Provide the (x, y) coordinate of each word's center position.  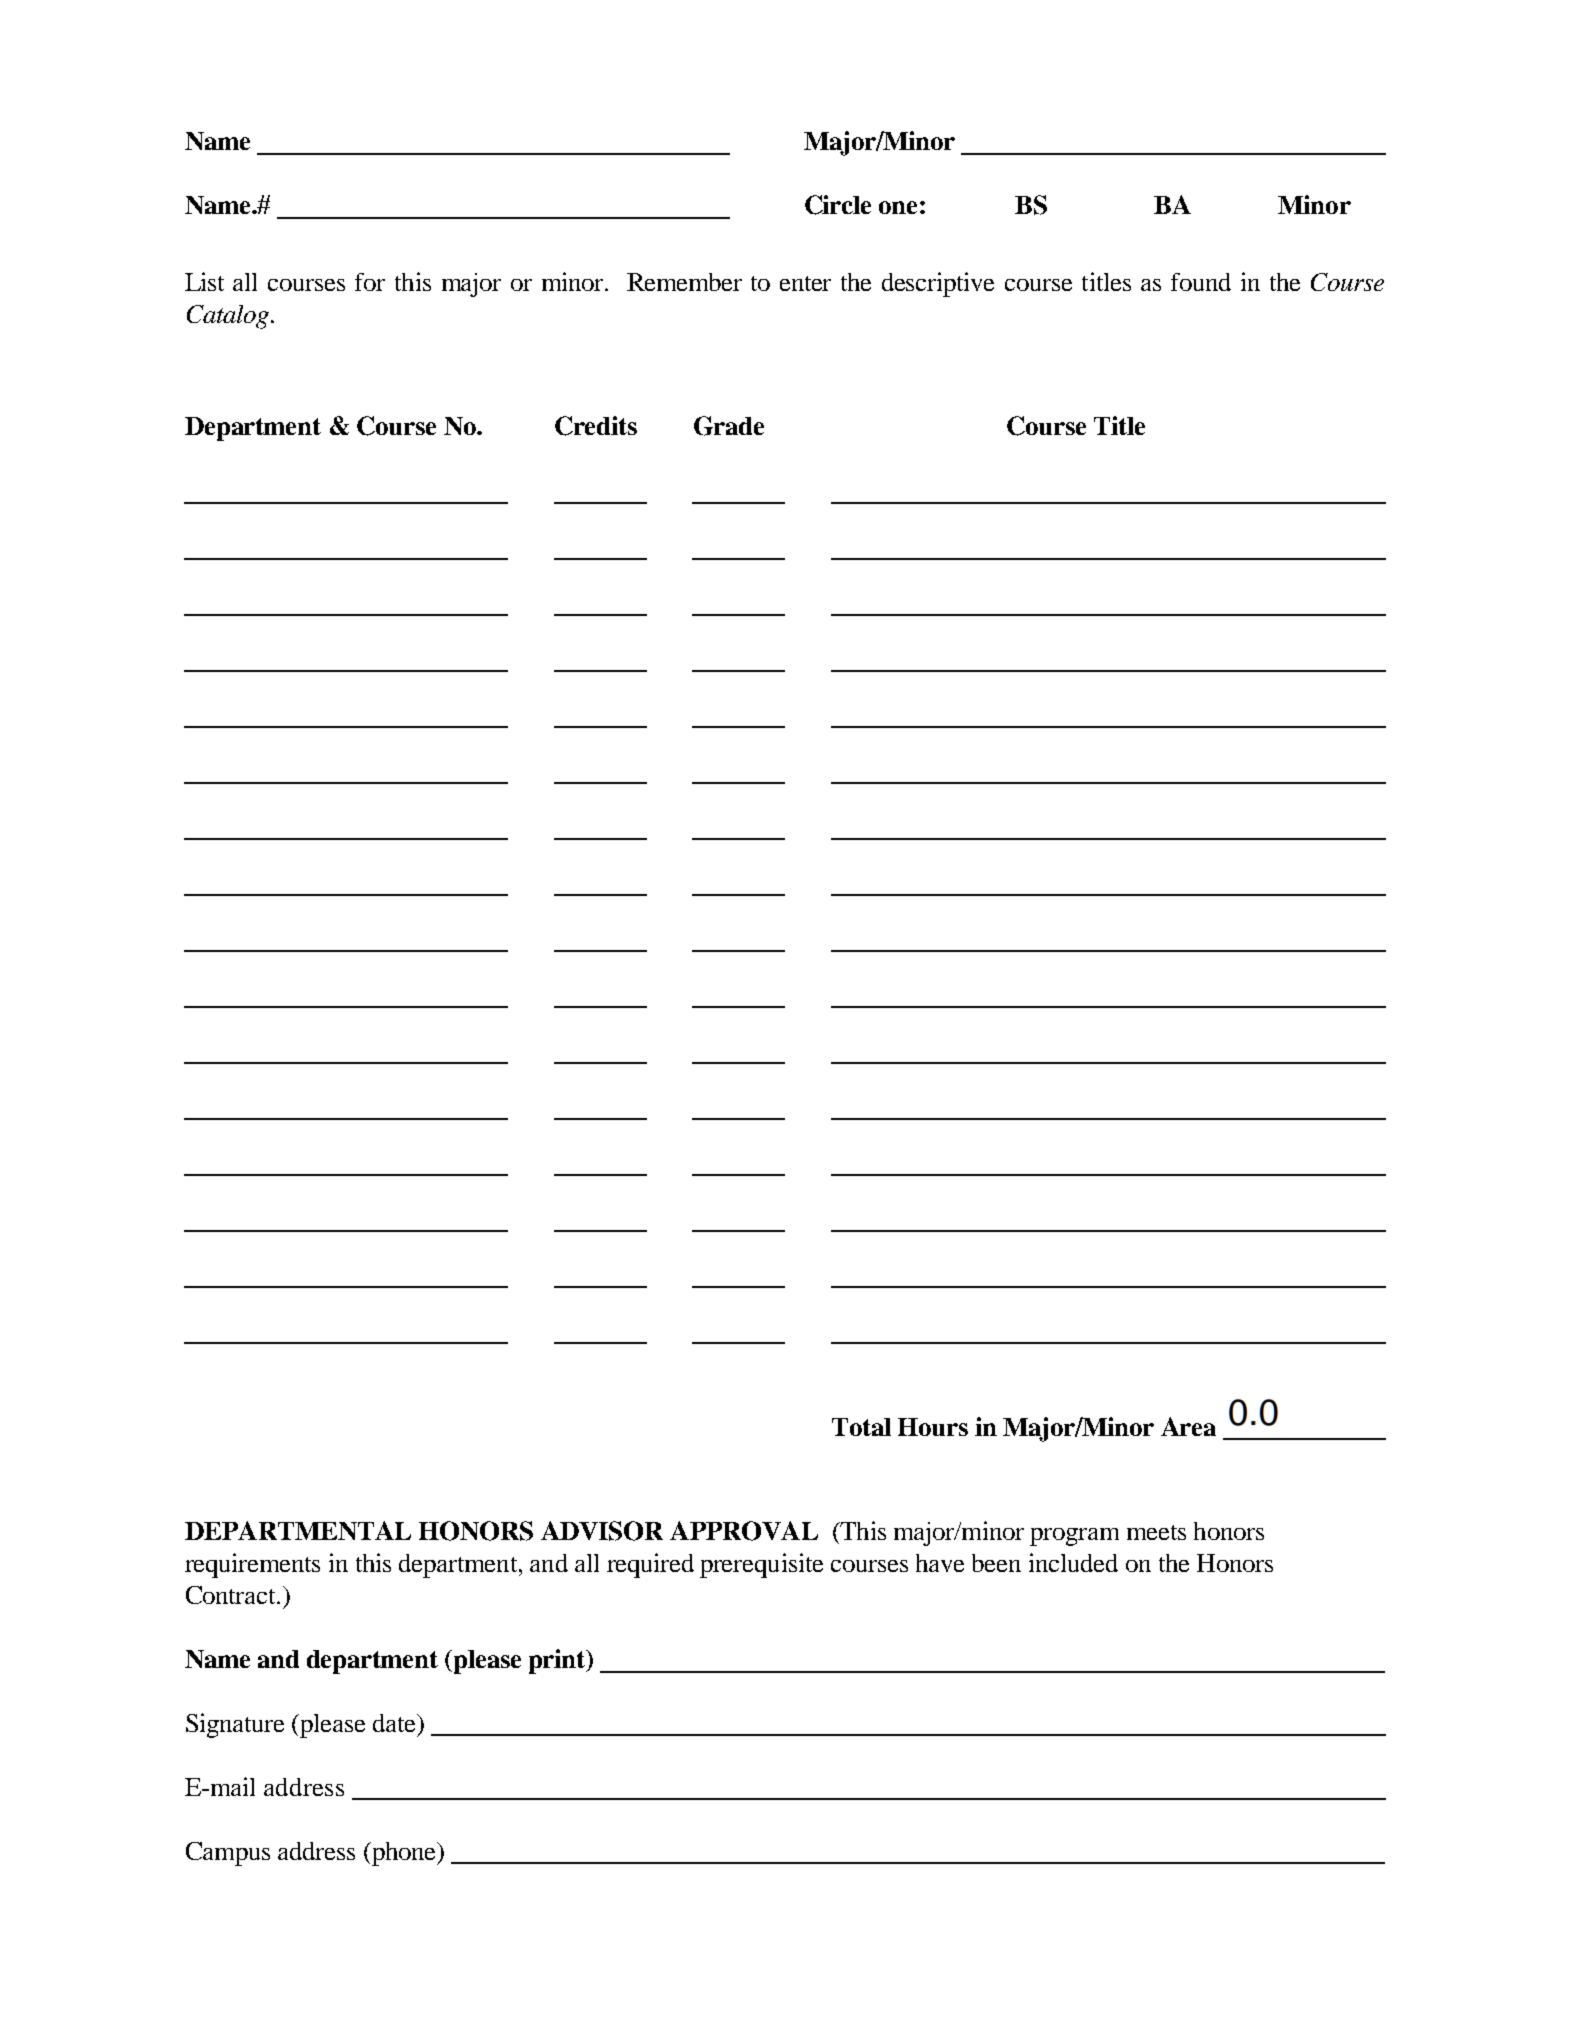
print (558, 1661)
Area (1188, 1426)
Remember (684, 282)
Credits (596, 426)
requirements (252, 1565)
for (370, 282)
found (1201, 282)
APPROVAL (744, 1531)
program (1074, 1537)
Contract (232, 1595)
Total (861, 1427)
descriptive (938, 284)
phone (404, 1854)
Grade (729, 426)
